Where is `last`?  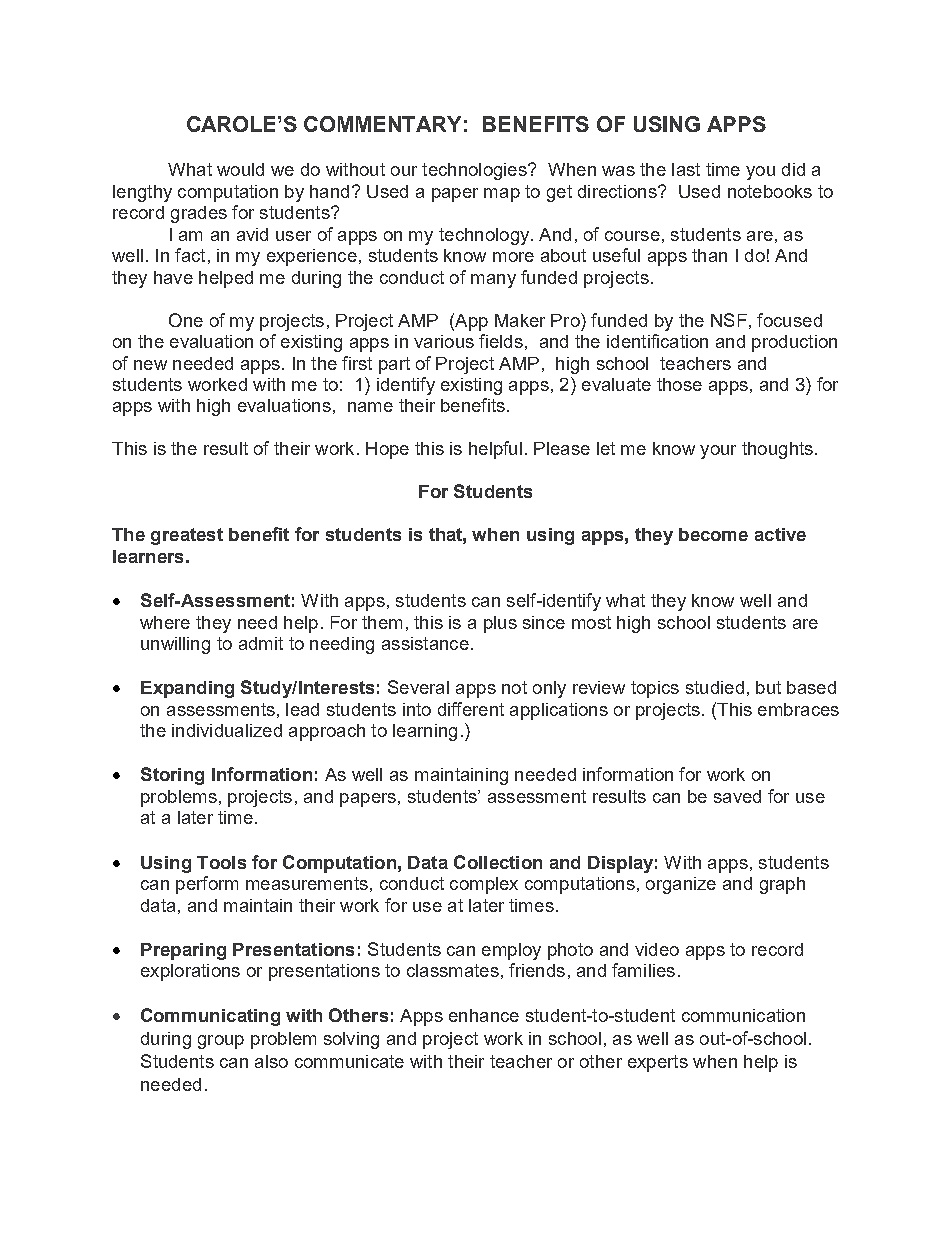 last is located at coordinates (686, 169).
